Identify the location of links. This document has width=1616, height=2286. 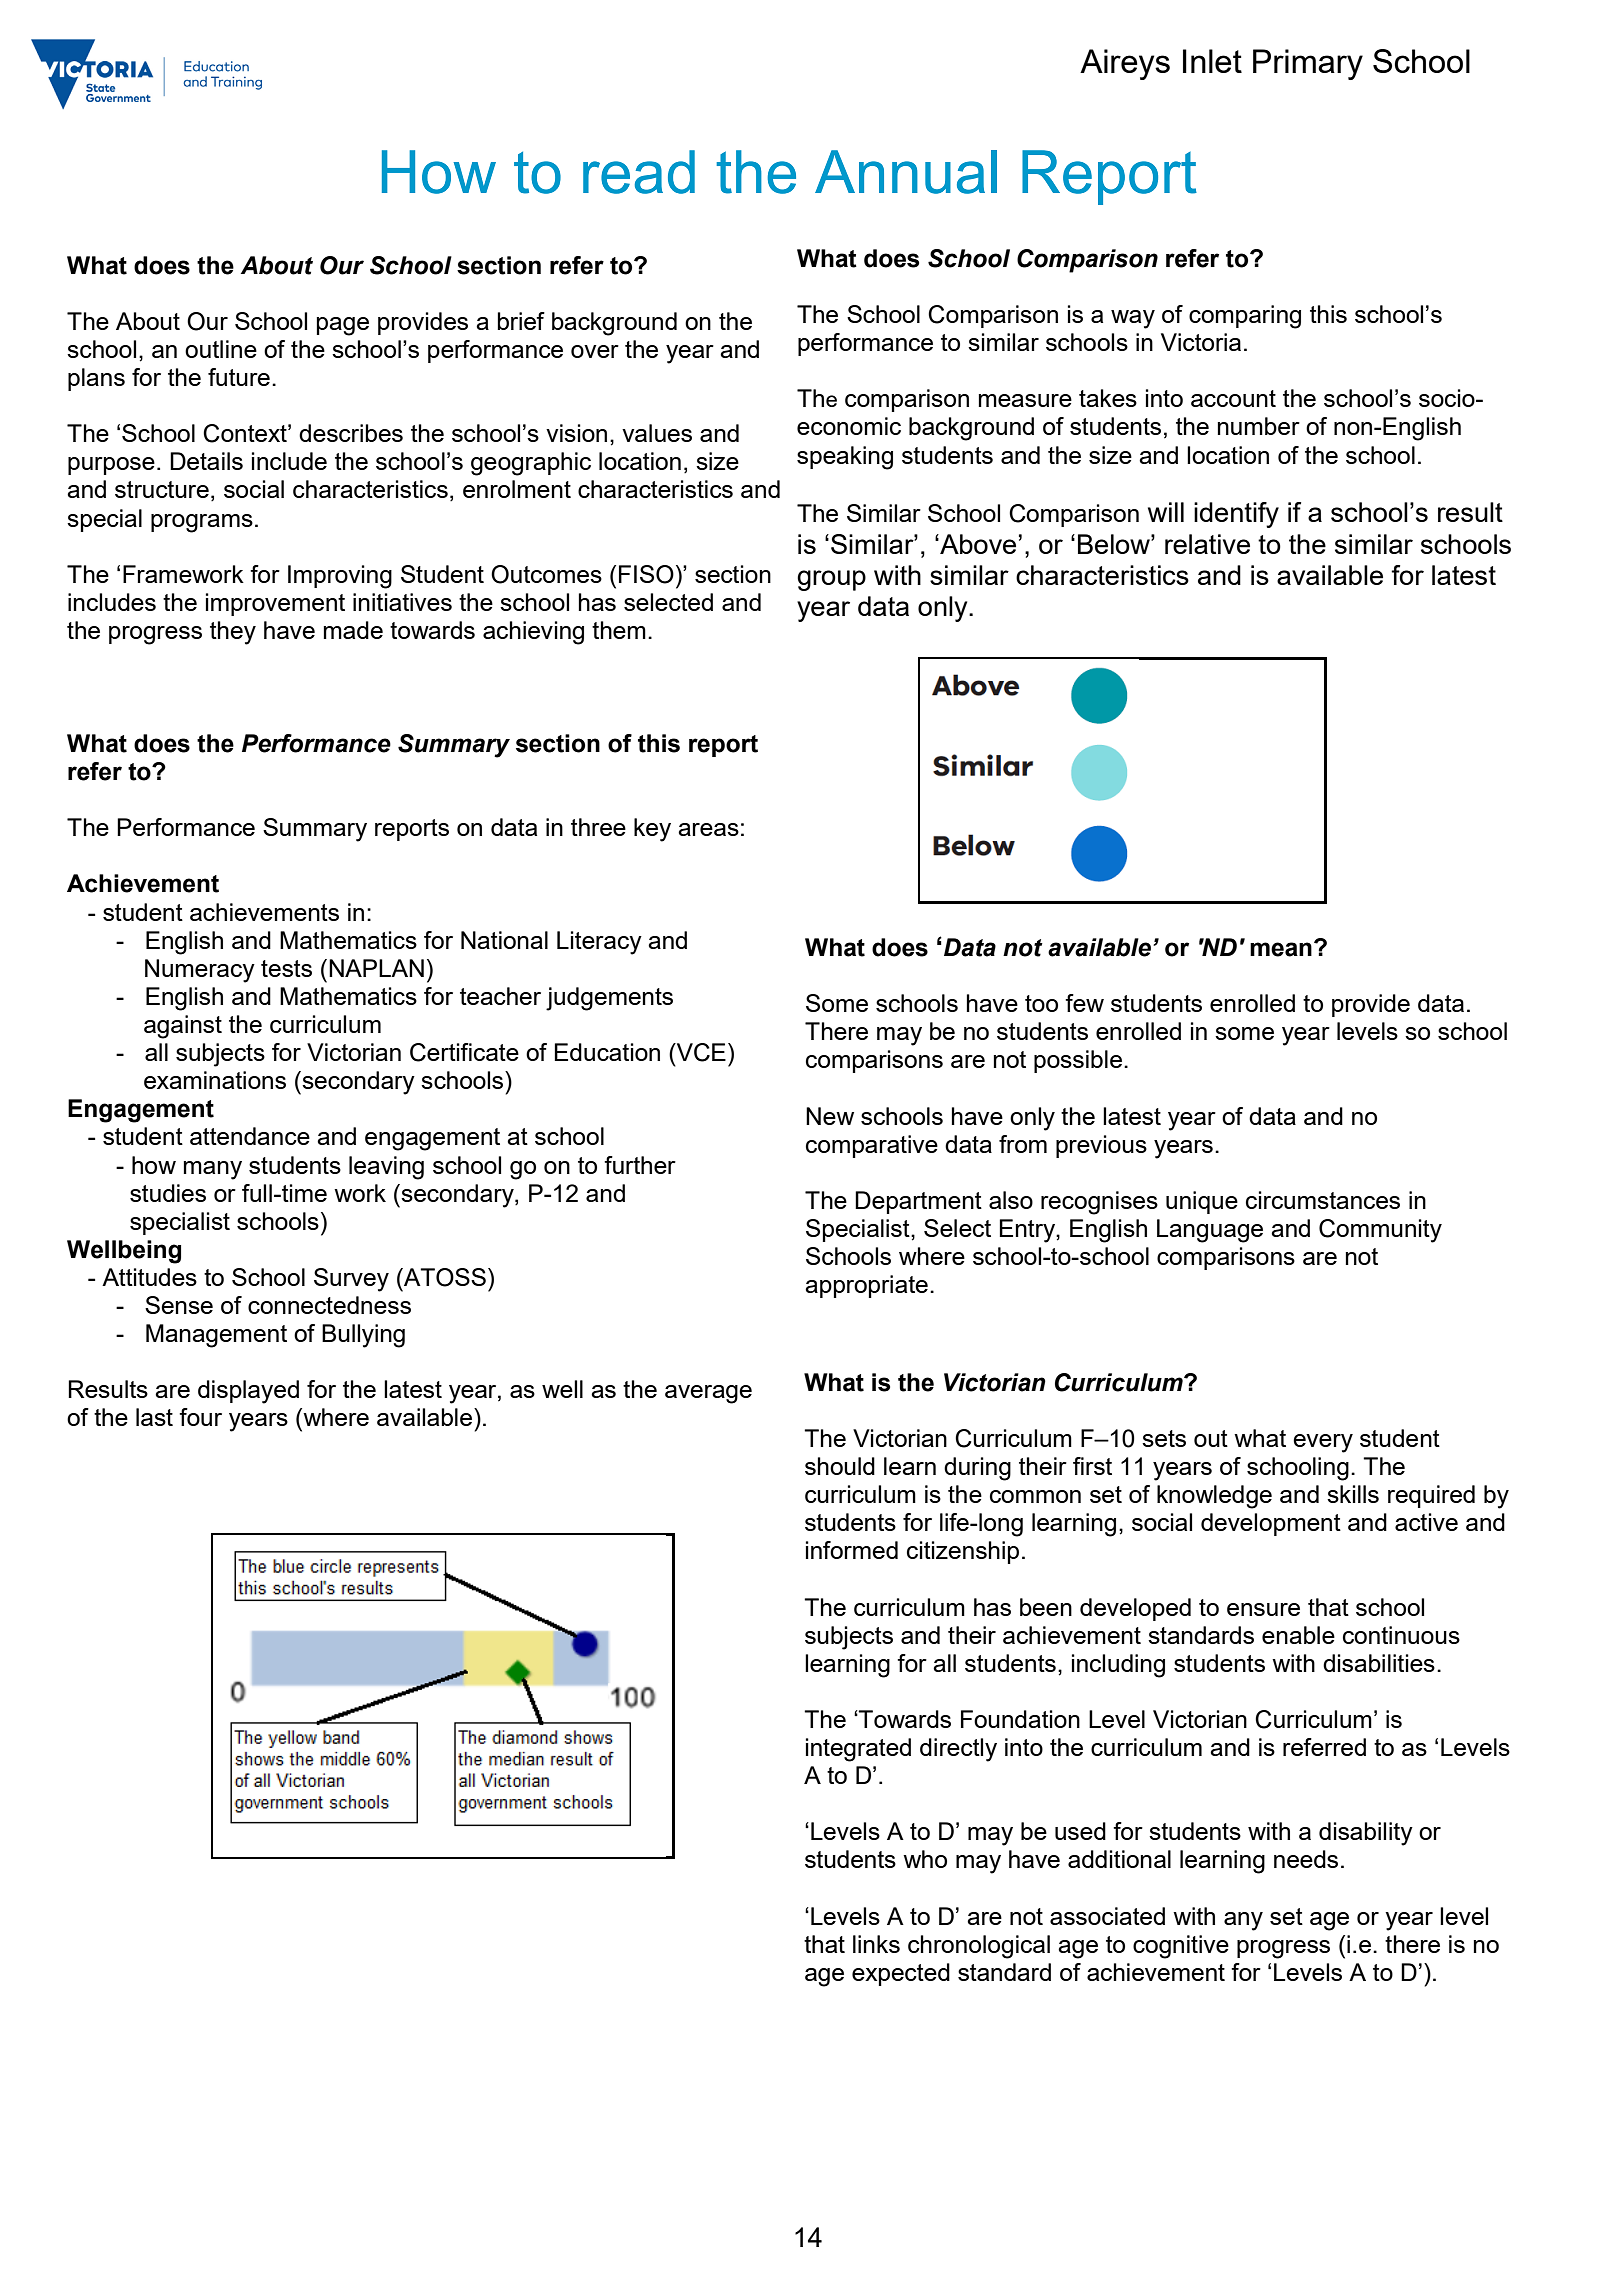
(876, 1944).
